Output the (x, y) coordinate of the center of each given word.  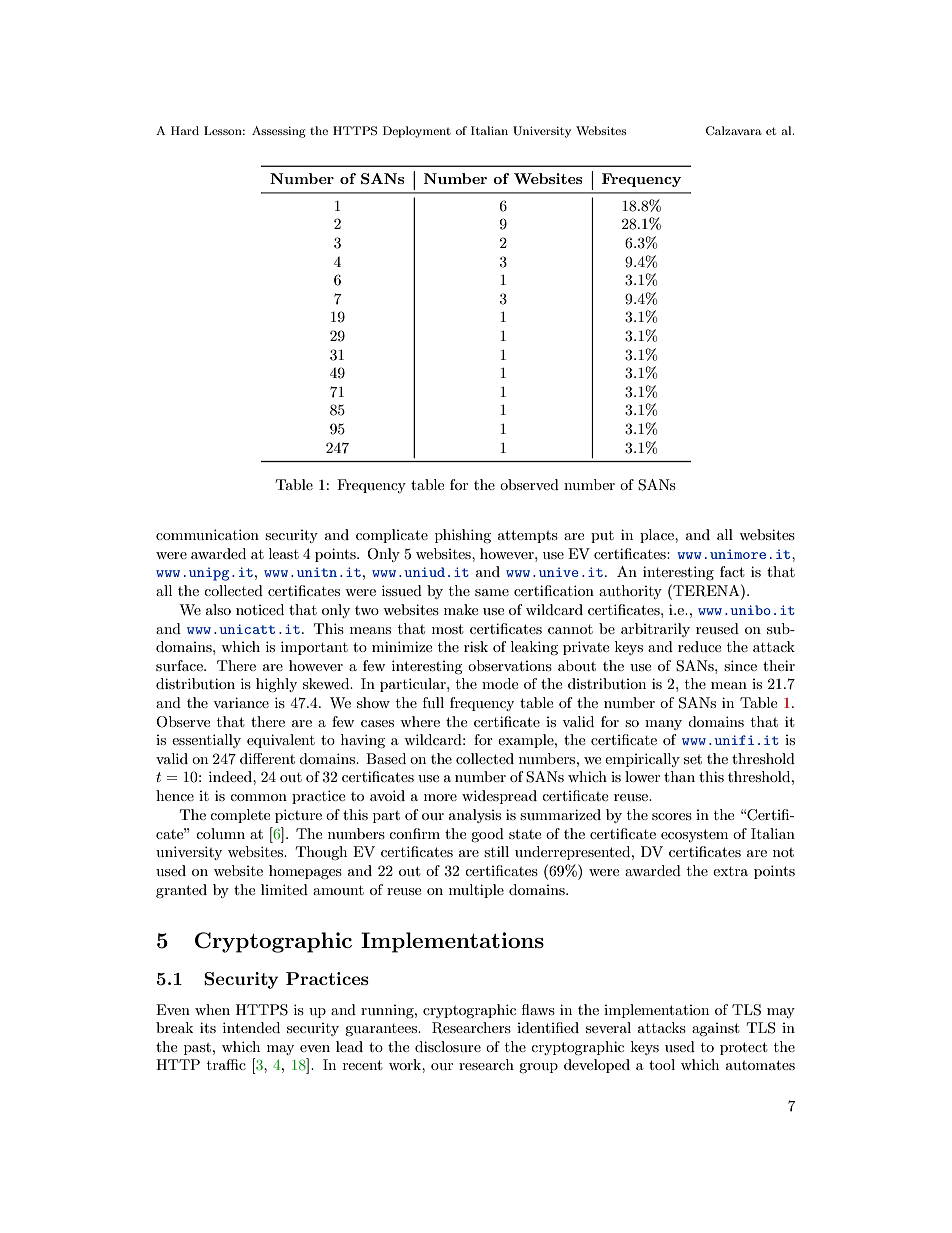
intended (251, 1027)
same (492, 592)
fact (732, 571)
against (715, 1029)
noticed (260, 609)
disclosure (448, 1046)
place (658, 536)
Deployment (417, 132)
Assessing (279, 132)
